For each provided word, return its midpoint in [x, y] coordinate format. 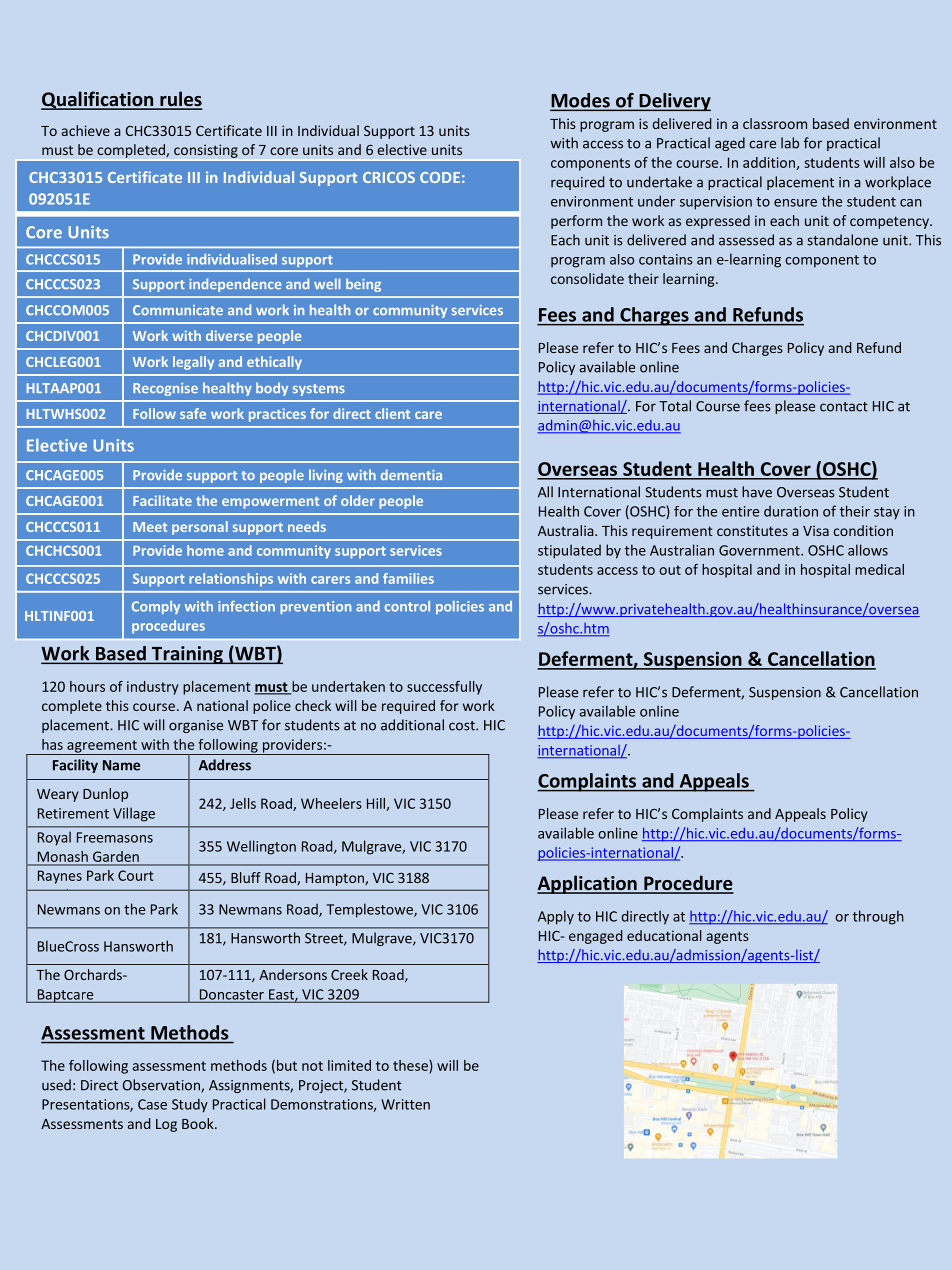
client [392, 413]
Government [760, 550]
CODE [440, 177]
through [878, 917]
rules [180, 100]
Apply [556, 917]
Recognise [165, 389]
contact [844, 407]
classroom [775, 123]
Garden [116, 856]
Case [152, 1104]
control [407, 606]
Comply [156, 607]
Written [405, 1104]
